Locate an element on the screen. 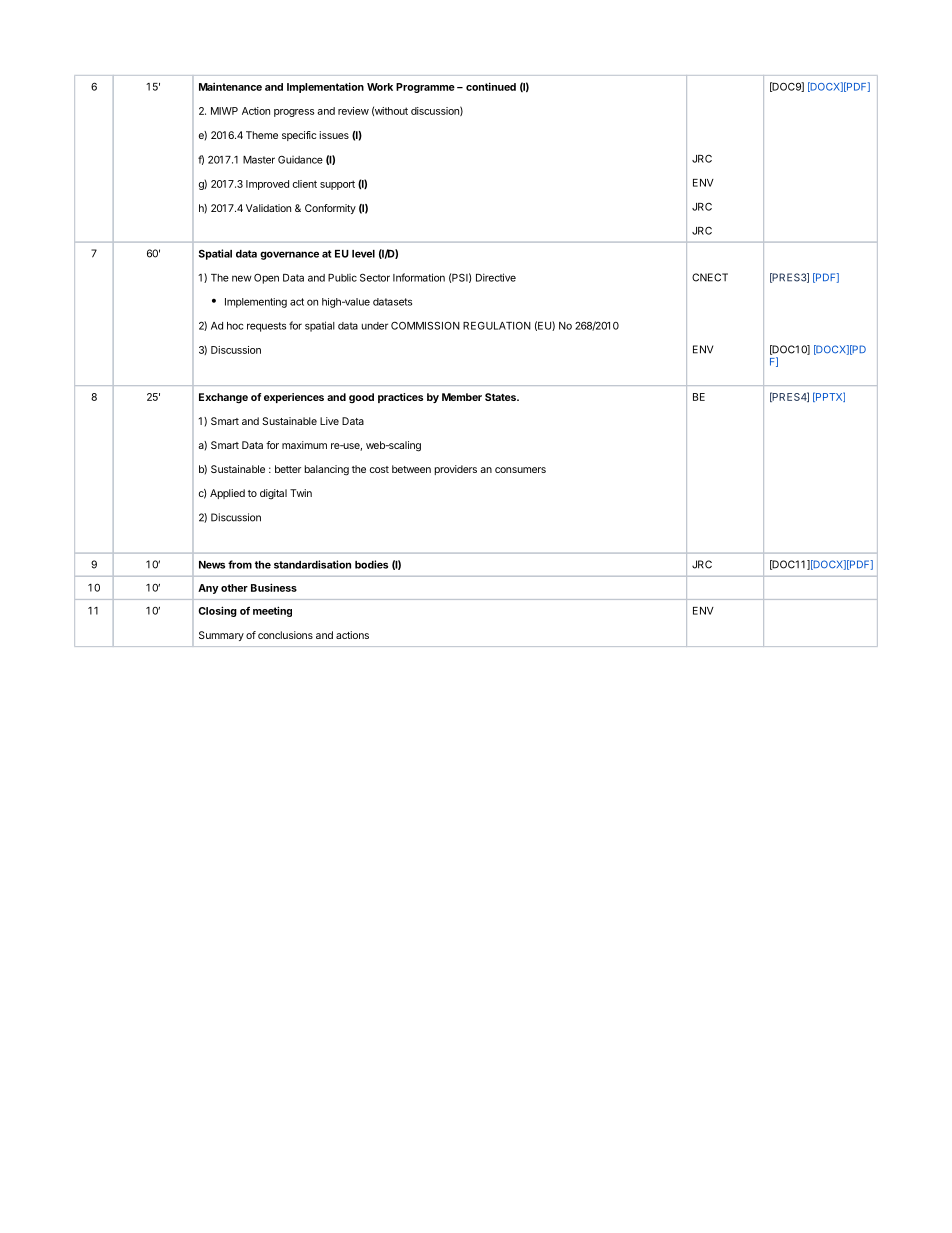  consumers is located at coordinates (520, 470).
